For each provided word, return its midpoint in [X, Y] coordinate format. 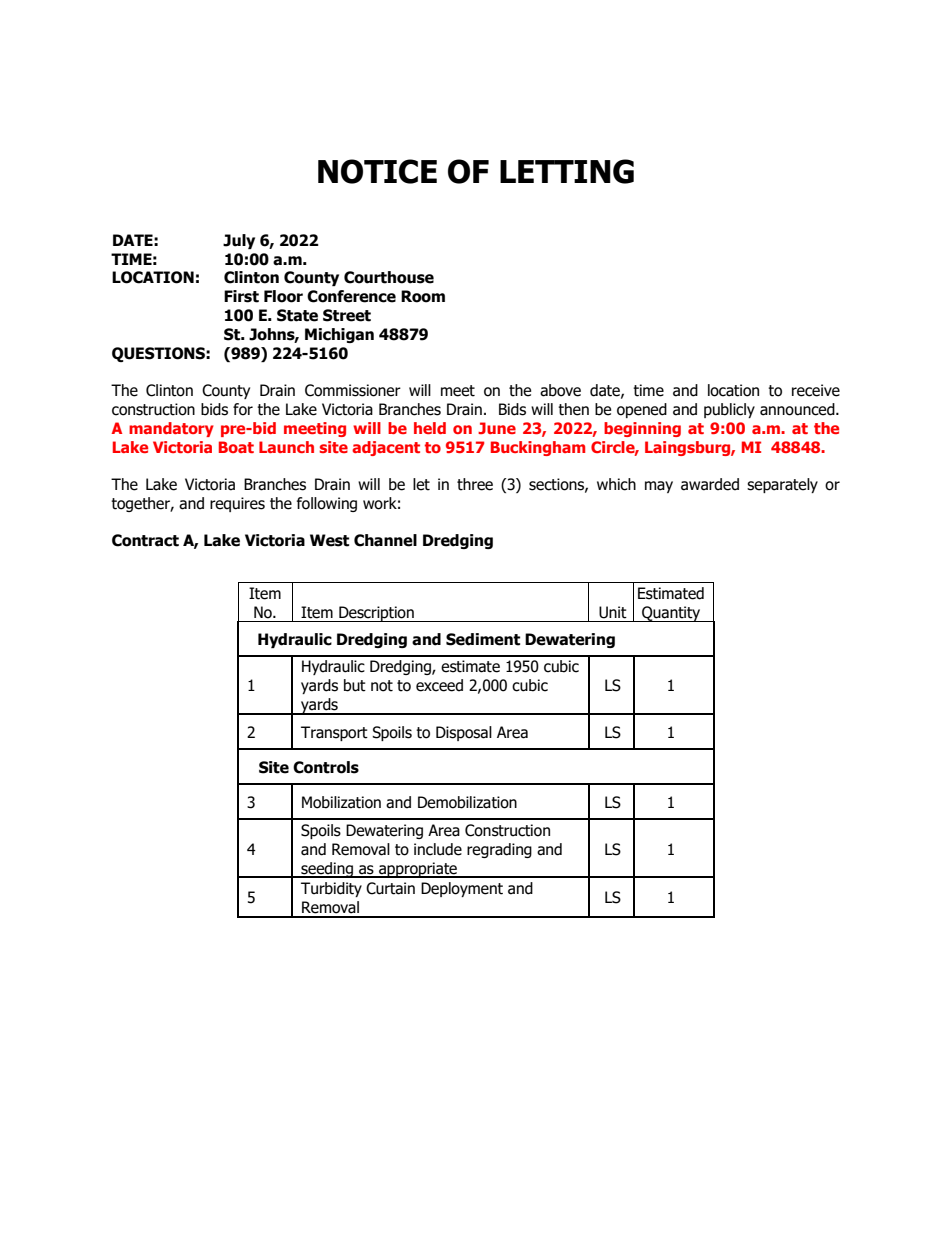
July [239, 241]
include [438, 849]
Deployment [462, 889]
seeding [327, 870]
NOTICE [377, 171]
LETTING [567, 171]
